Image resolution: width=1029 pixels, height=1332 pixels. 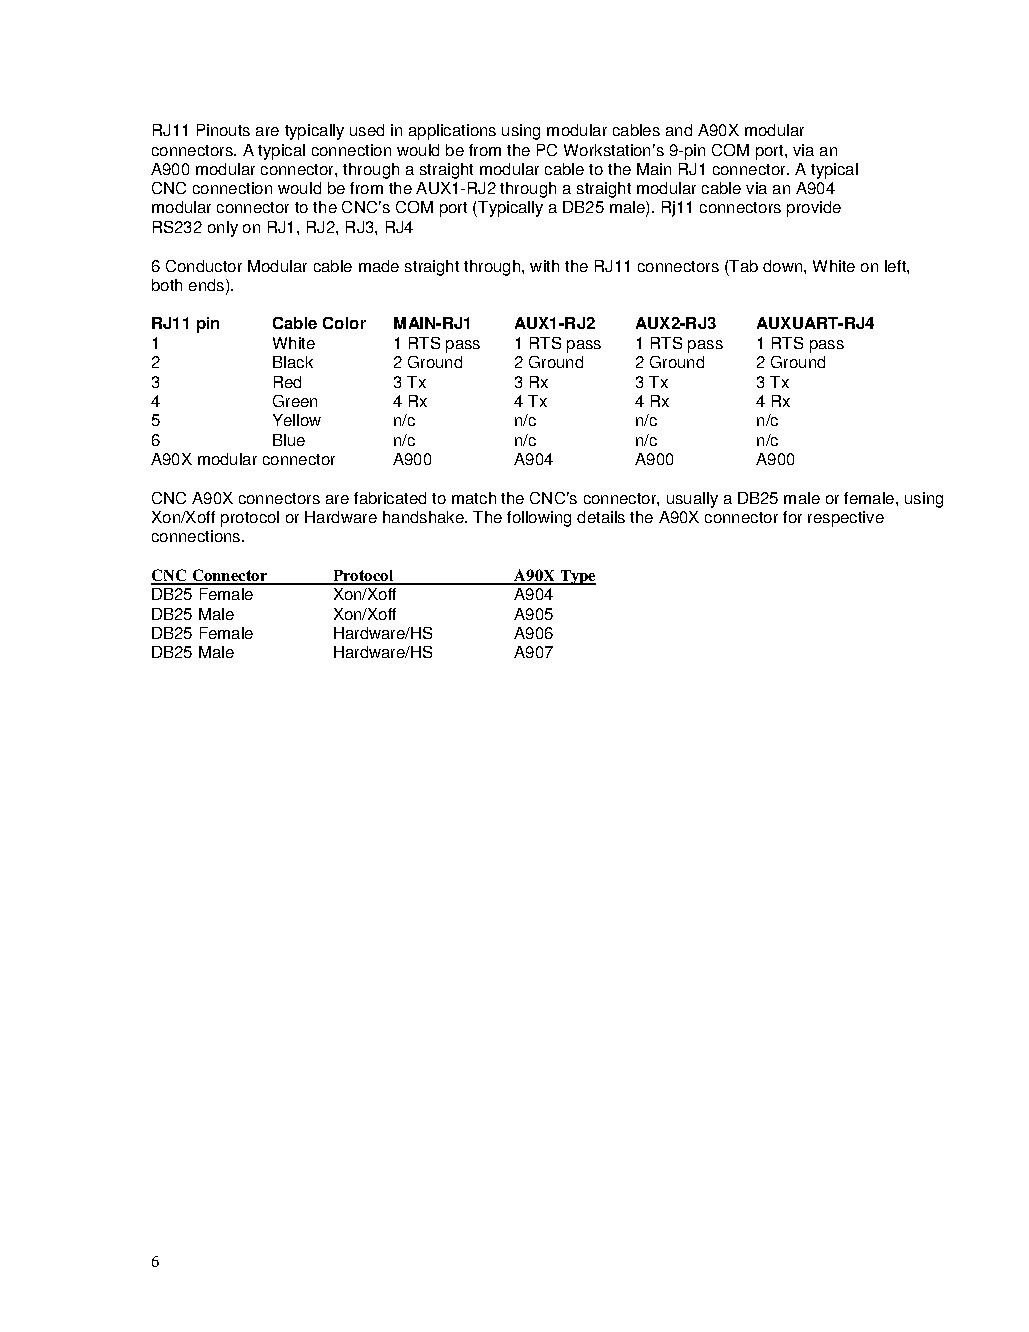 What do you see at coordinates (208, 286) in the document?
I see `ends` at bounding box center [208, 286].
